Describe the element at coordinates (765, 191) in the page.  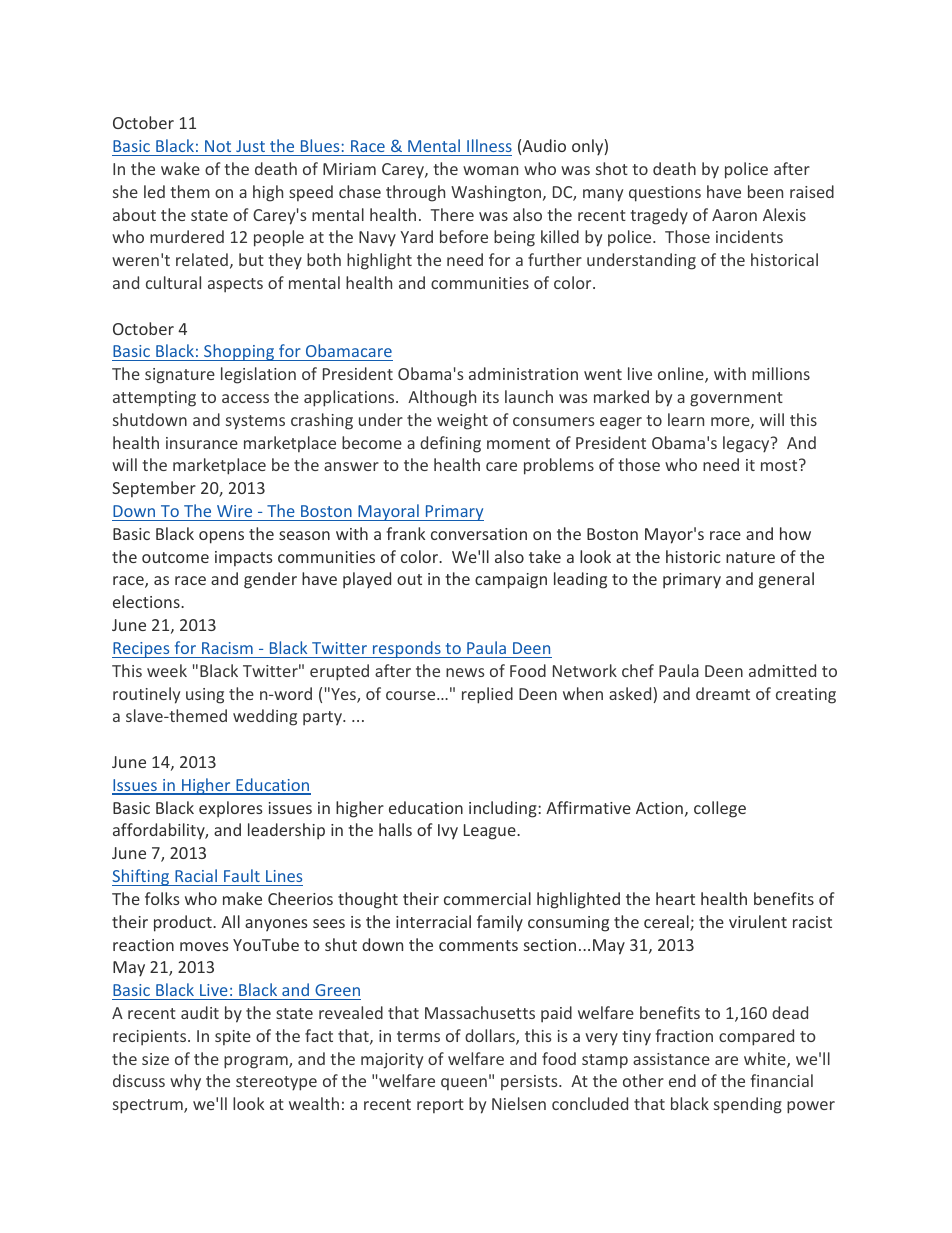
I see `been` at that location.
